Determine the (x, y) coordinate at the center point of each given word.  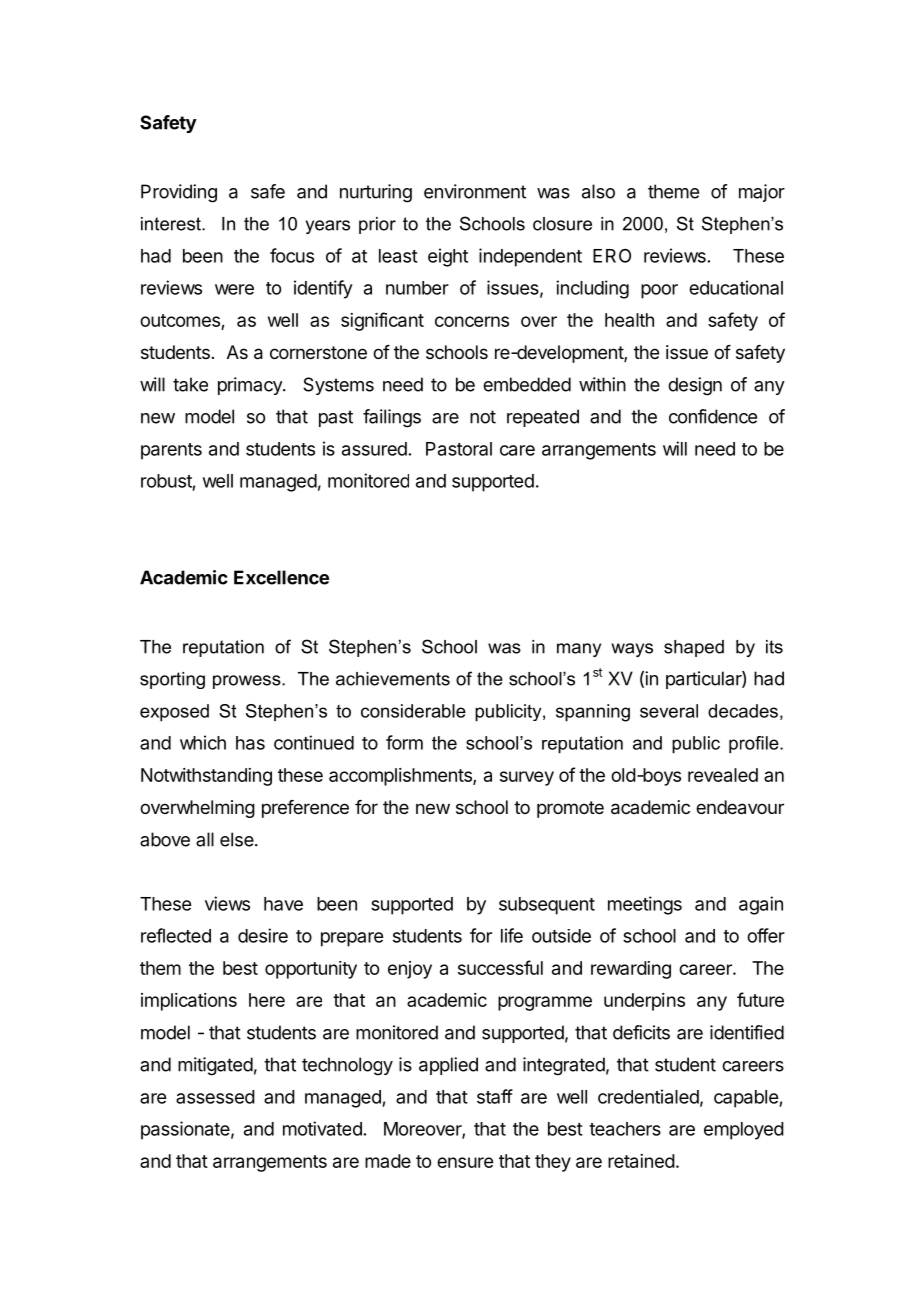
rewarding (631, 970)
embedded (527, 384)
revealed (723, 775)
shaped (694, 648)
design (695, 386)
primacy (251, 386)
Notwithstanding (206, 777)
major (762, 193)
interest (172, 224)
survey (527, 778)
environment (475, 191)
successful (500, 967)
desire (263, 935)
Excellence (281, 577)
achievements (393, 679)
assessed (215, 1097)
